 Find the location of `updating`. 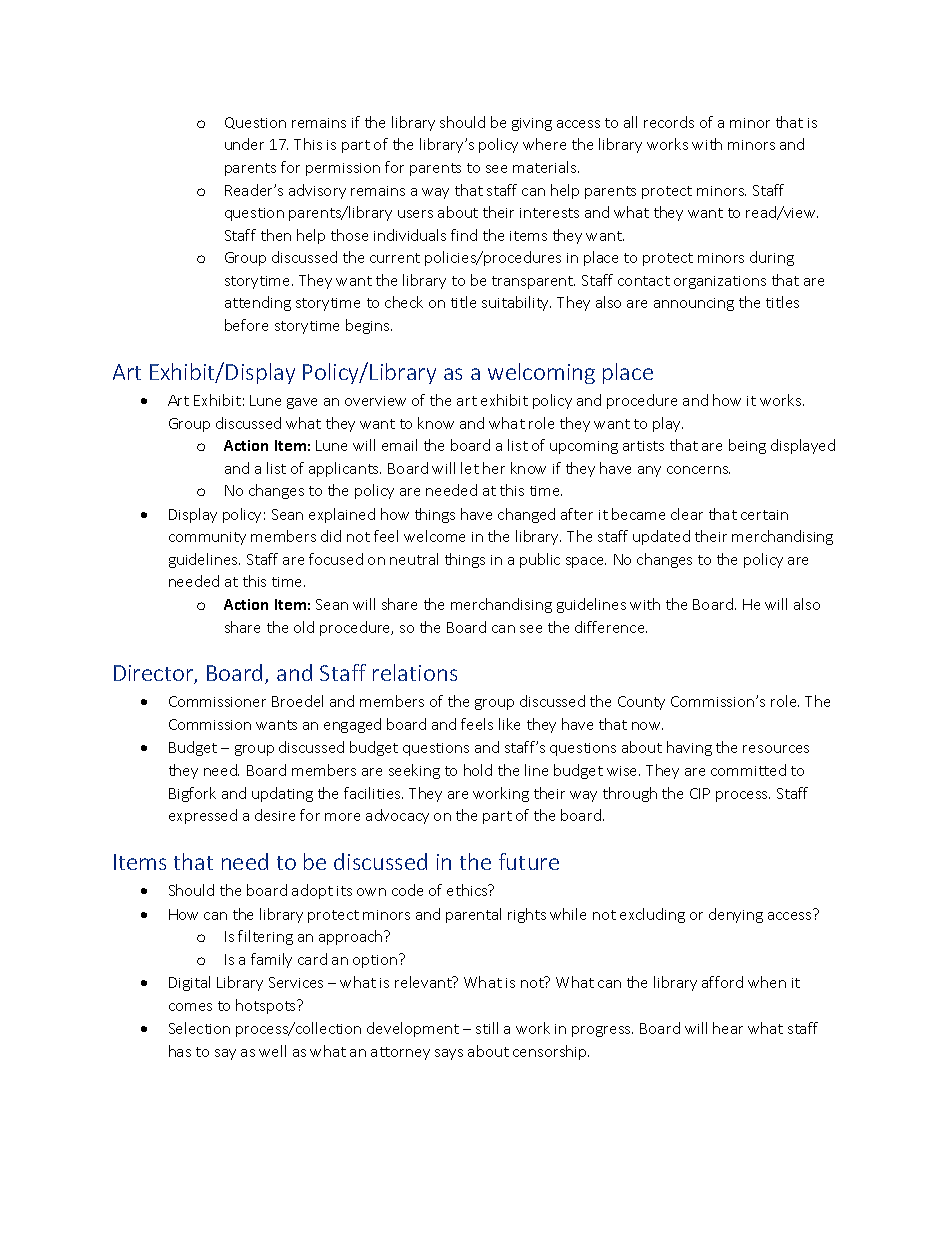

updating is located at coordinates (282, 794).
